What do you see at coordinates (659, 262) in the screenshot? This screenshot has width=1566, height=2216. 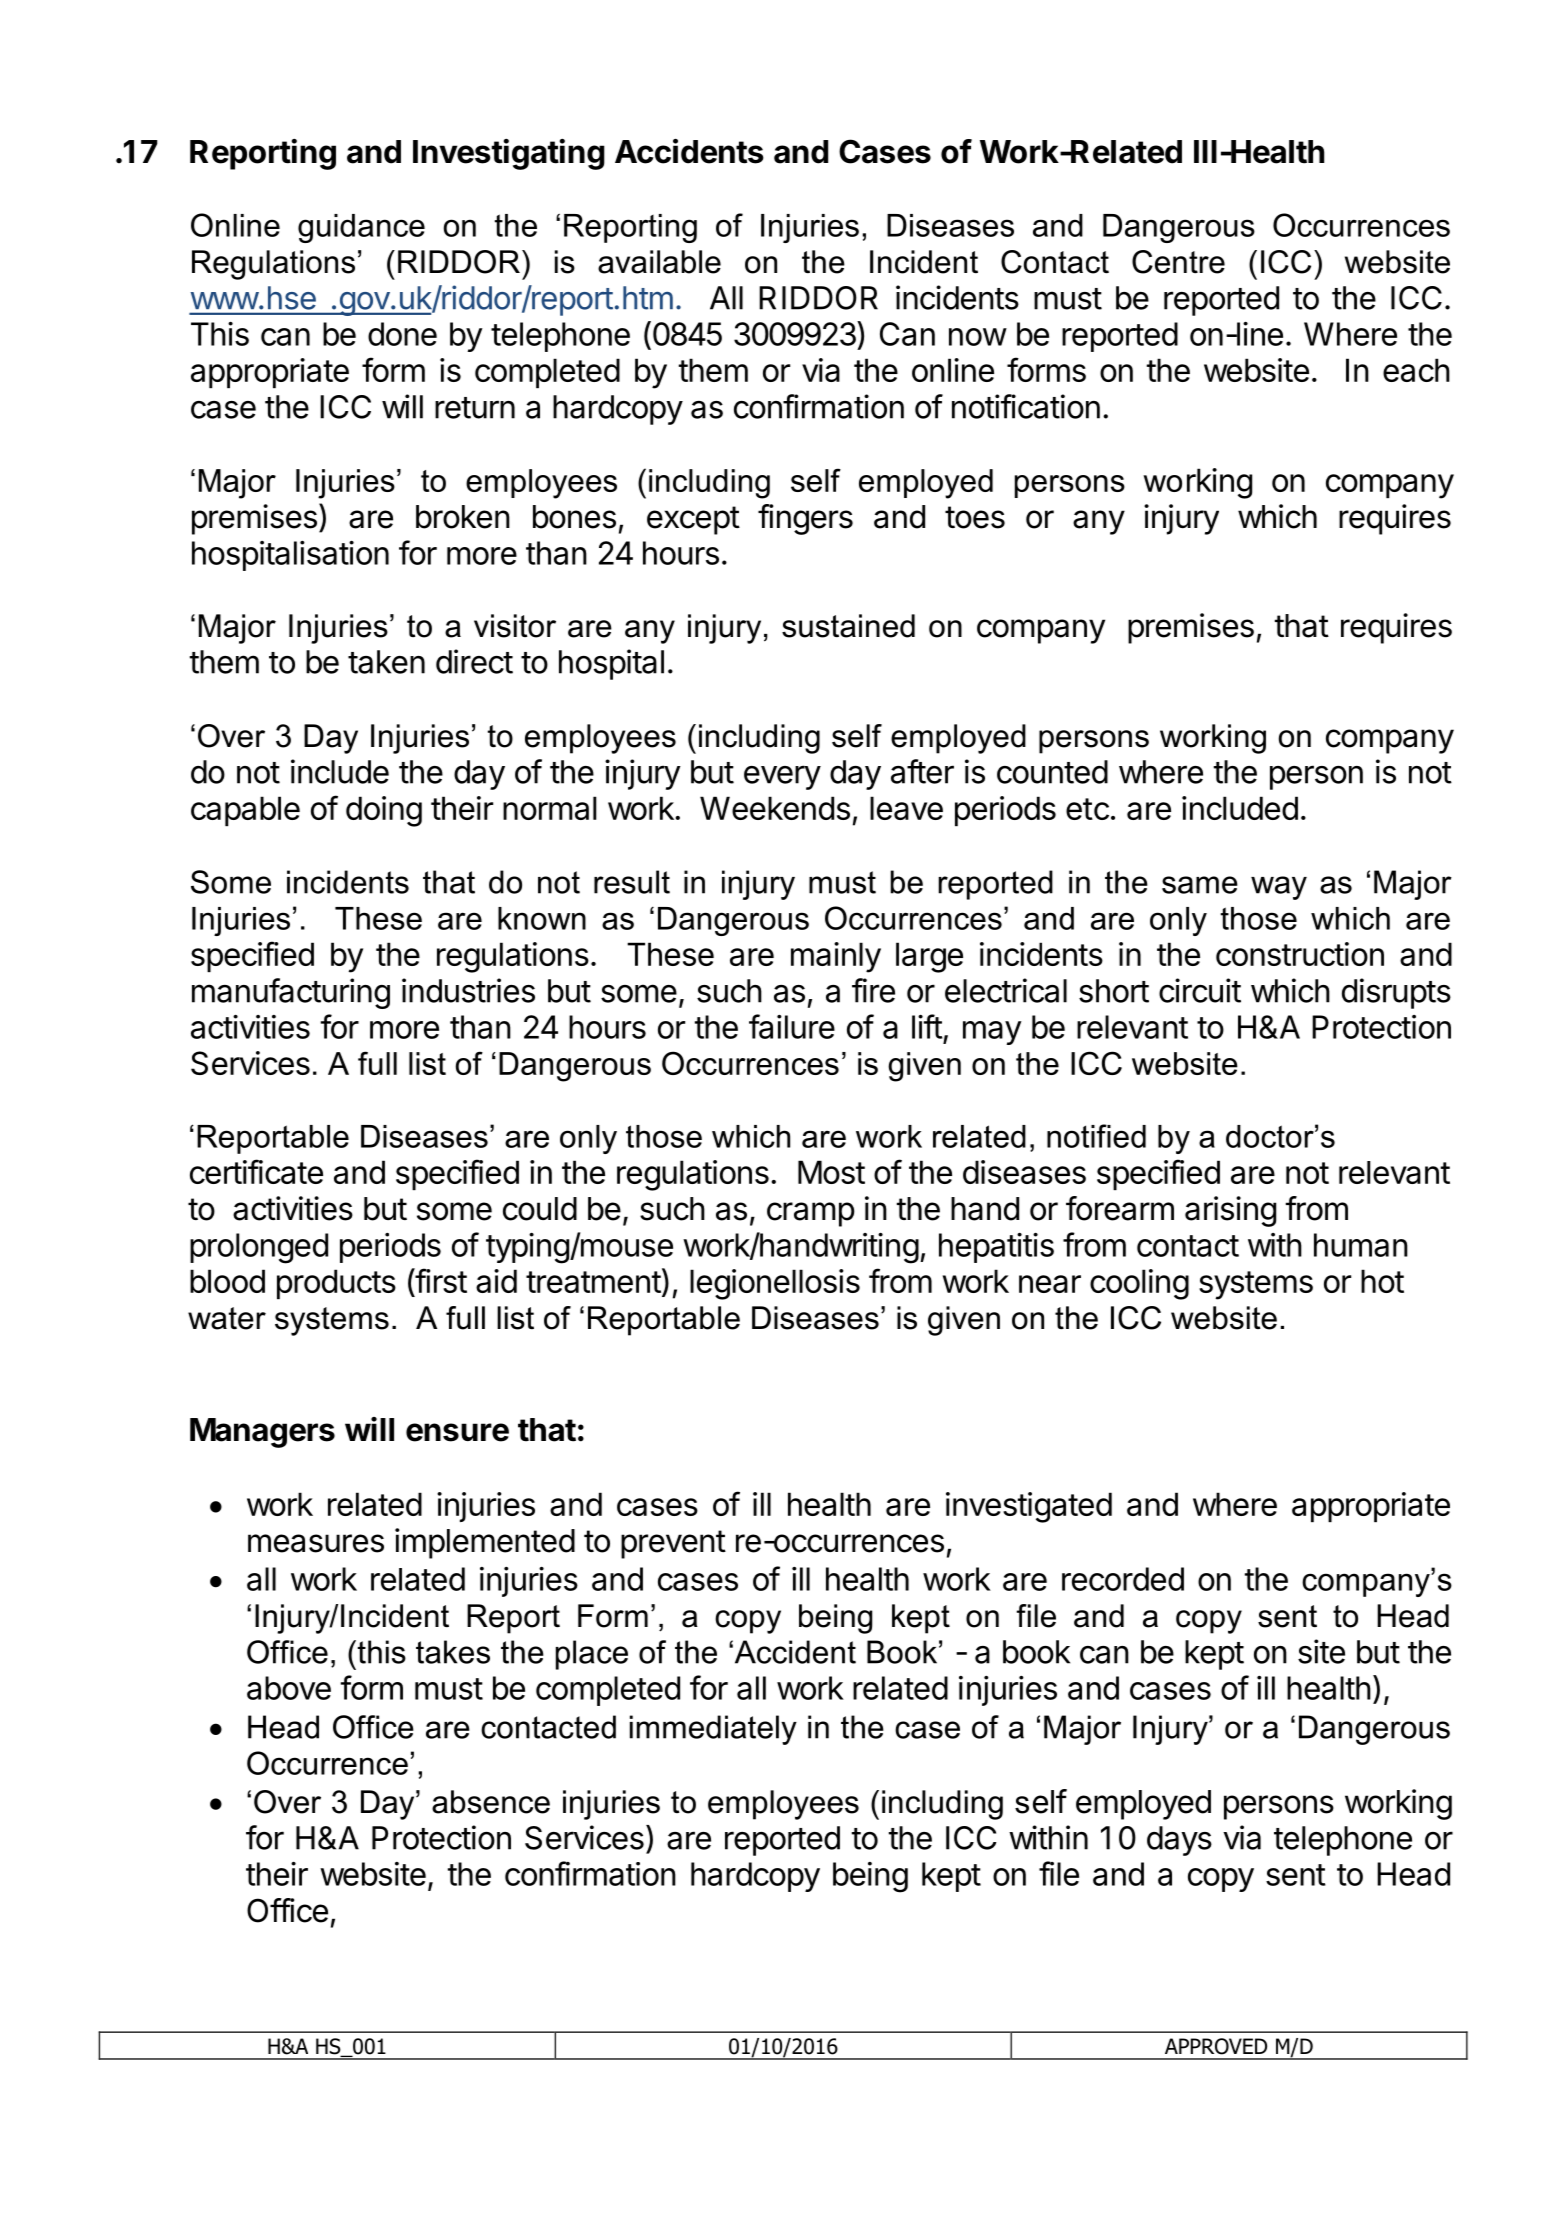 I see `available` at bounding box center [659, 262].
